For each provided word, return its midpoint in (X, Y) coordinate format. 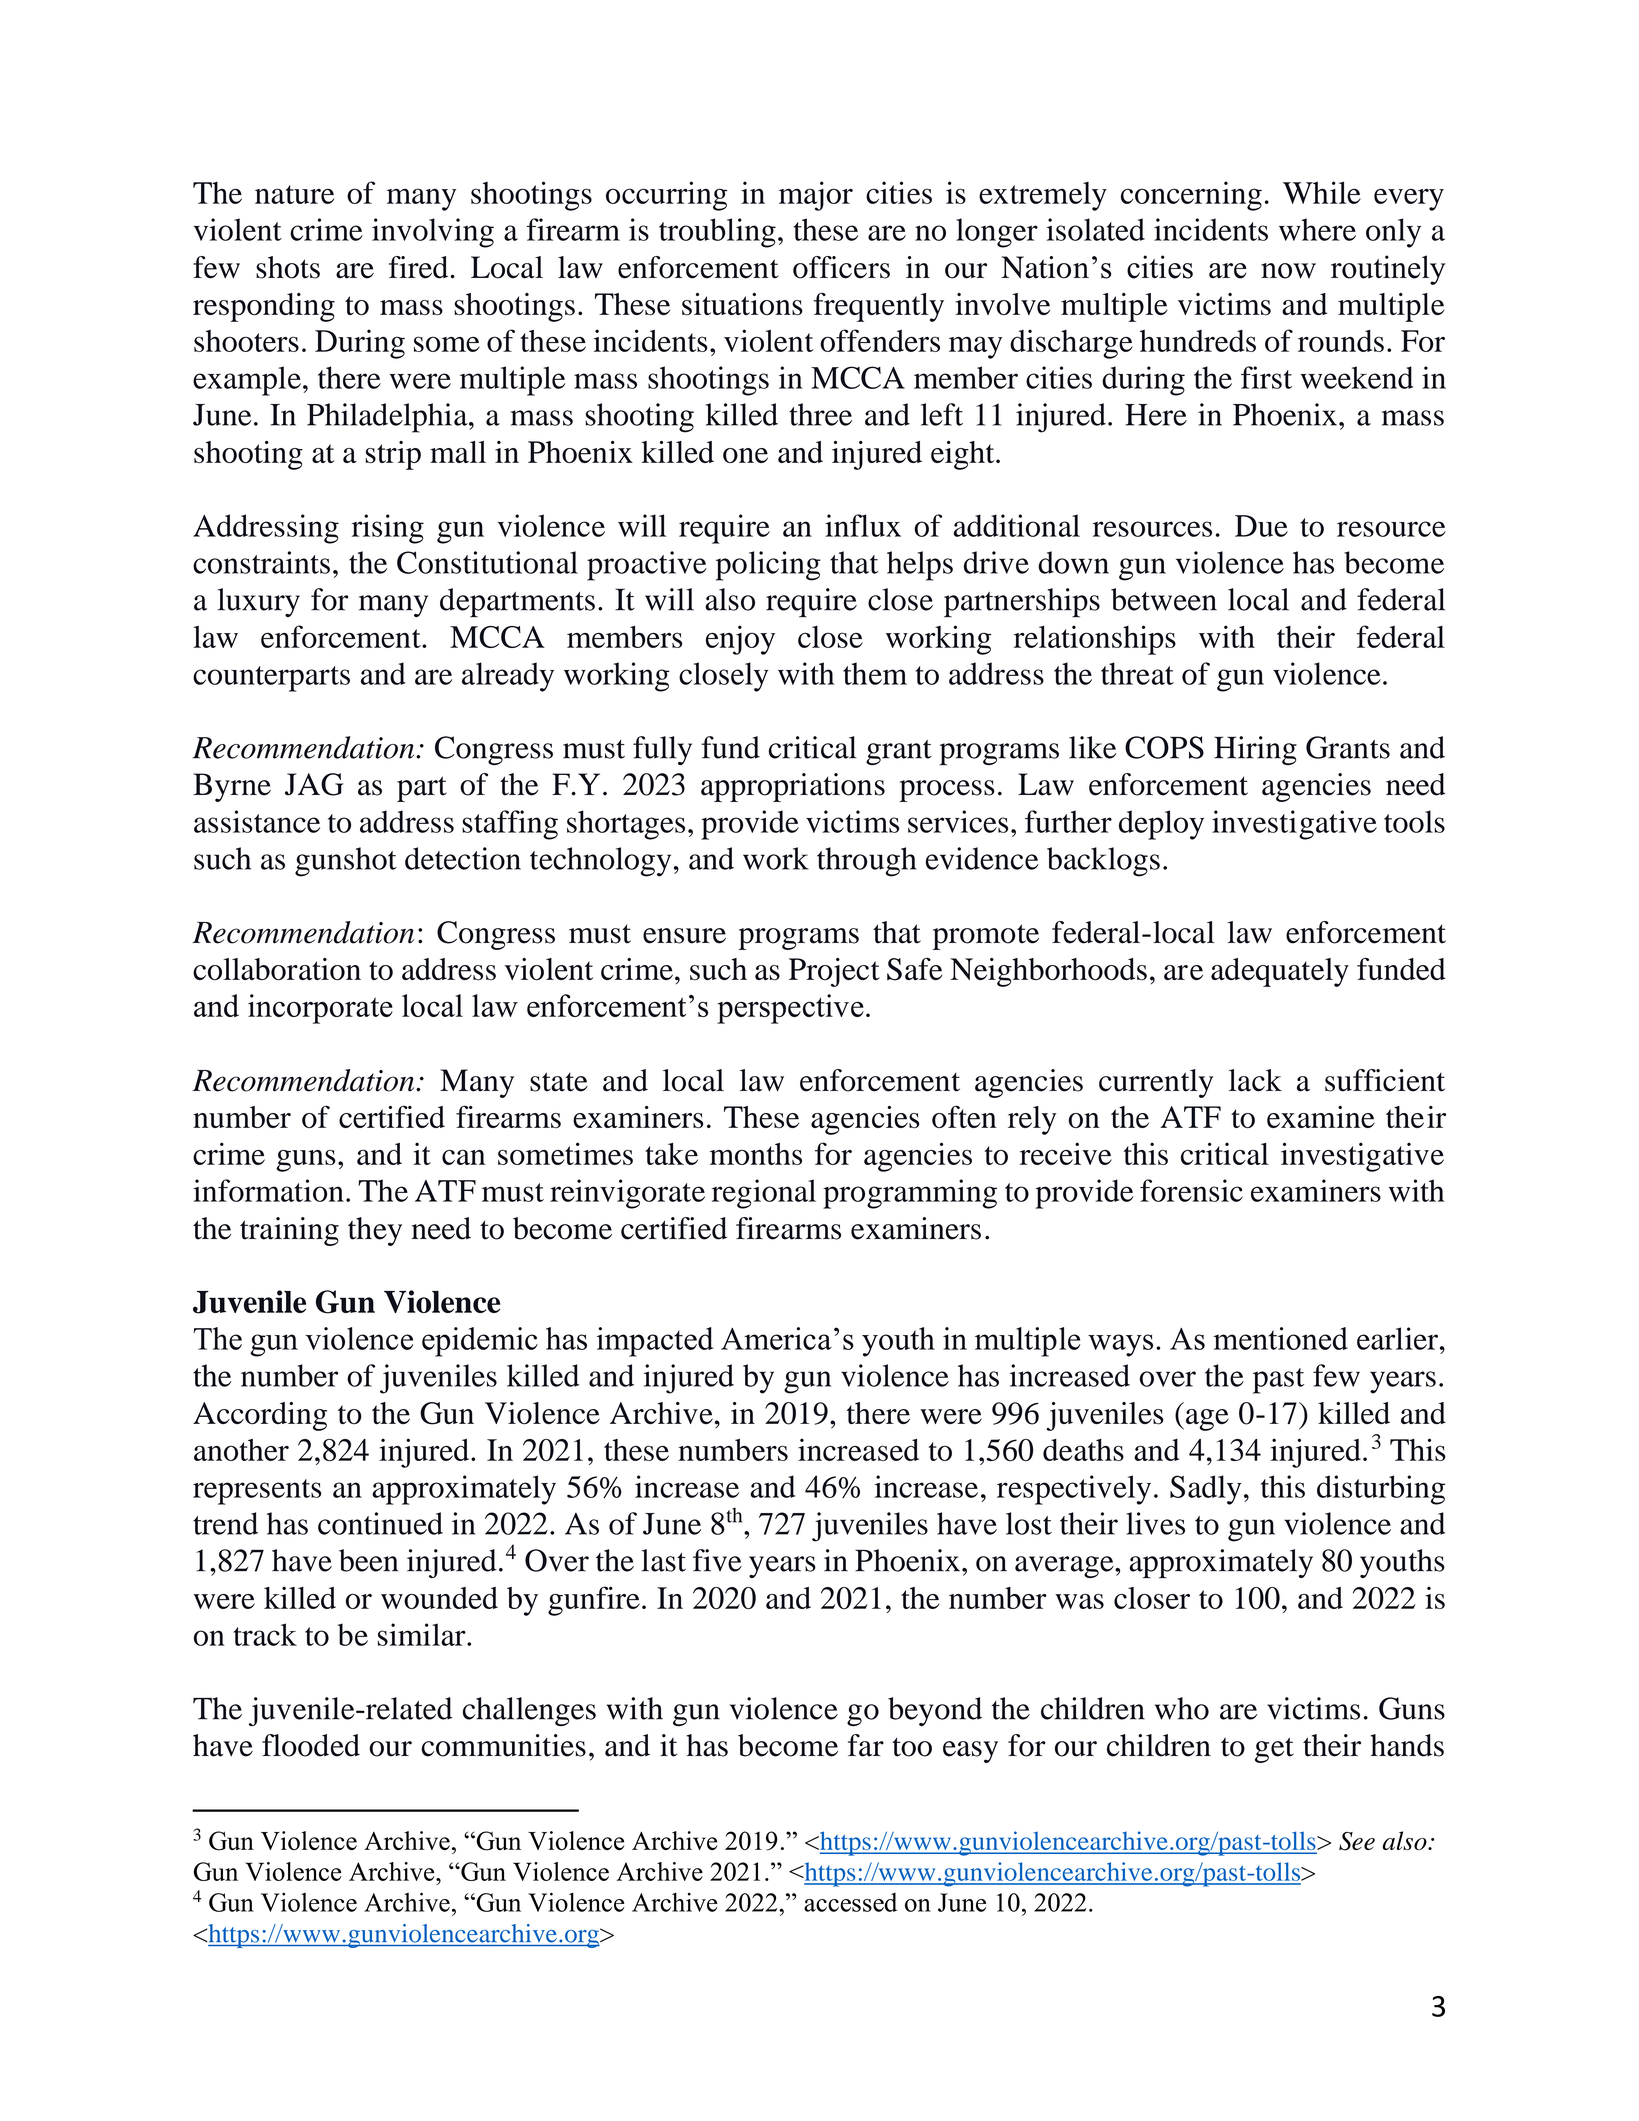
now (1288, 271)
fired (420, 267)
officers (841, 267)
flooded (311, 1745)
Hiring (1255, 750)
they (375, 1231)
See (1357, 1841)
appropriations (793, 787)
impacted (655, 1342)
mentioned (1280, 1338)
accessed (850, 1902)
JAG (314, 784)
